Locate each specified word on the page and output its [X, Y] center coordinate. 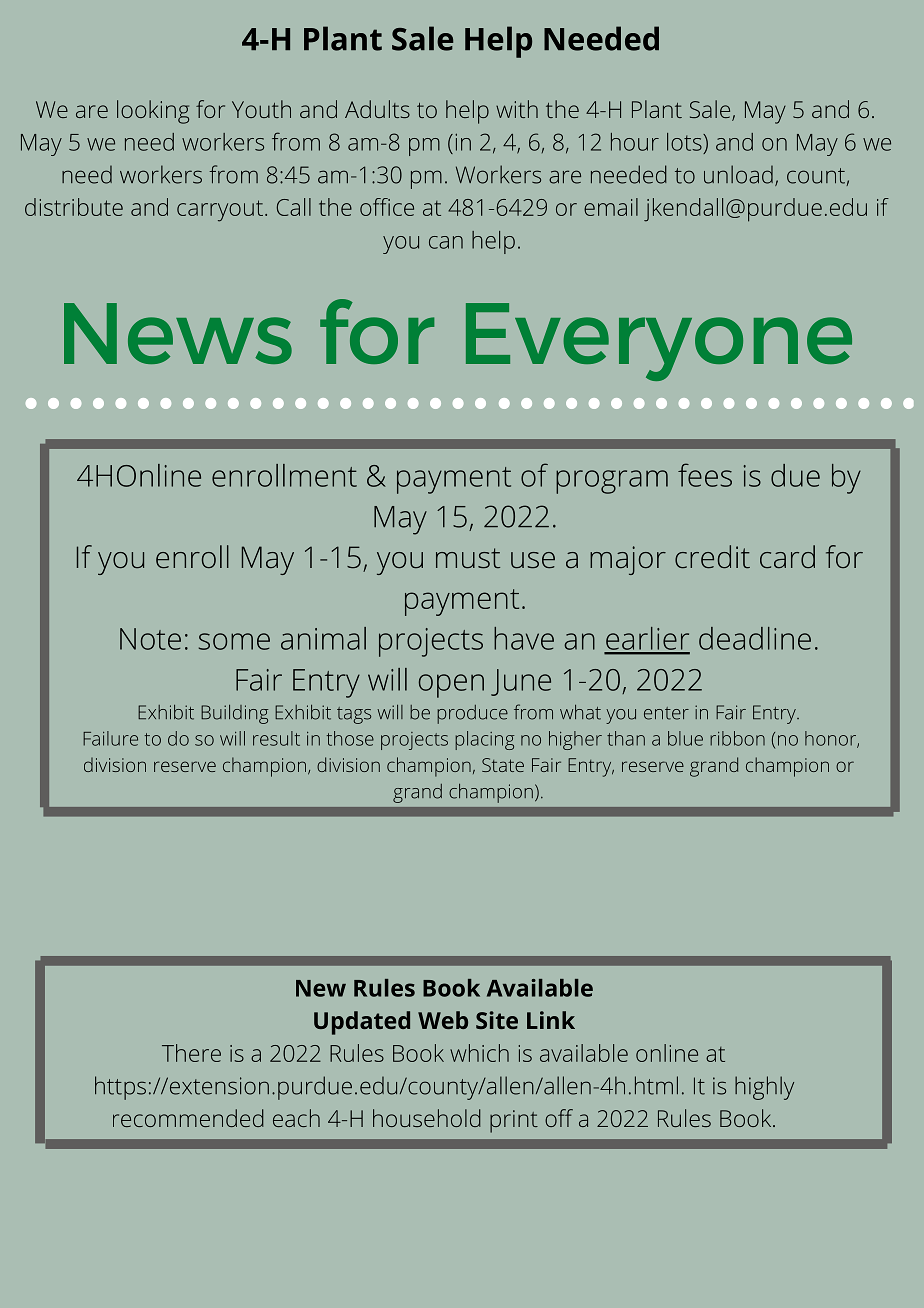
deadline [755, 638]
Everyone [659, 342]
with [517, 109]
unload [738, 174]
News [178, 333]
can [446, 242]
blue [685, 738]
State [503, 765]
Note [150, 639]
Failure [110, 738]
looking [153, 112]
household [427, 1118]
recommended [188, 1118]
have [524, 638]
